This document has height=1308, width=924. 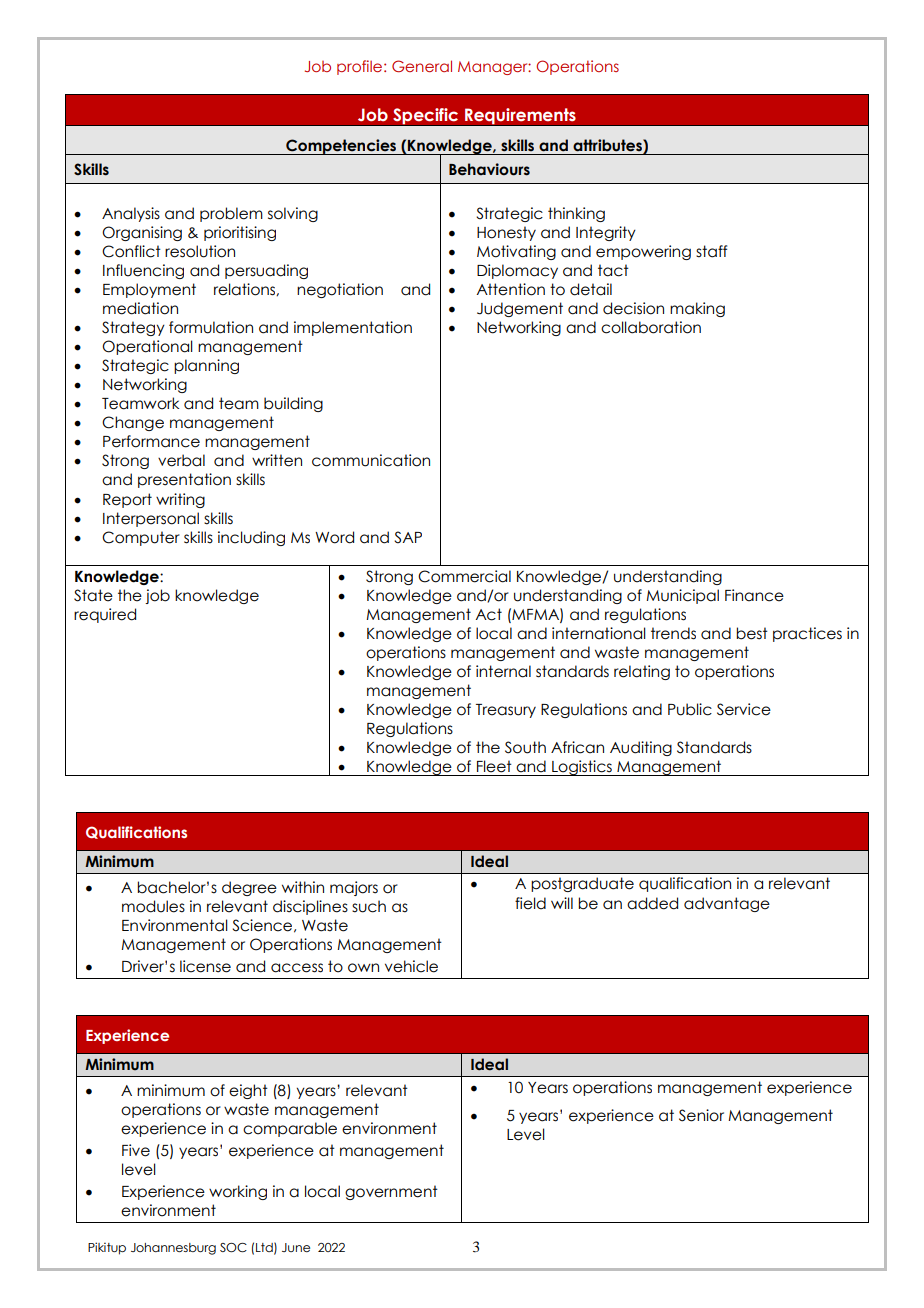 I want to click on modules, so click(x=153, y=906).
